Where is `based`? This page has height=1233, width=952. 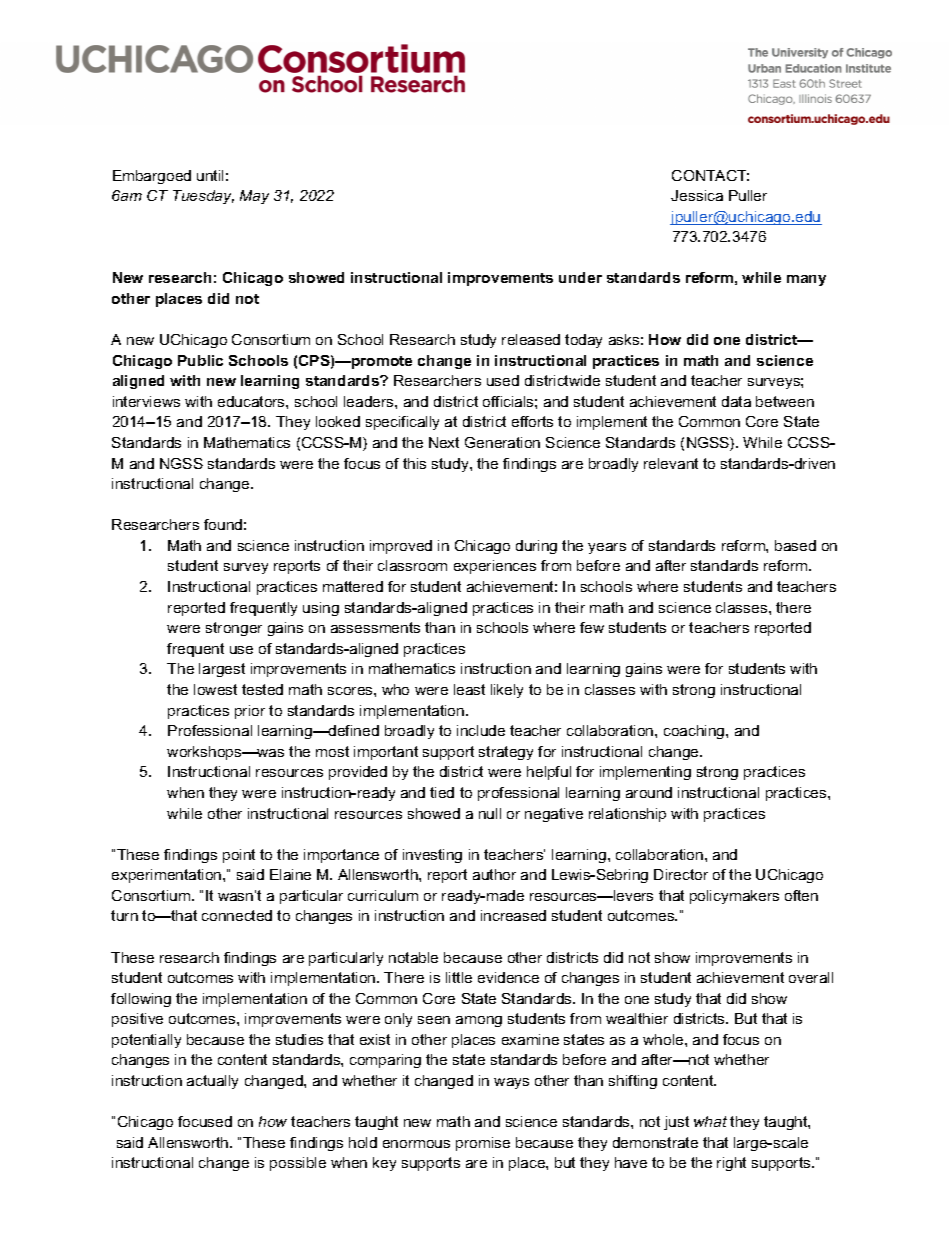 based is located at coordinates (795, 545).
